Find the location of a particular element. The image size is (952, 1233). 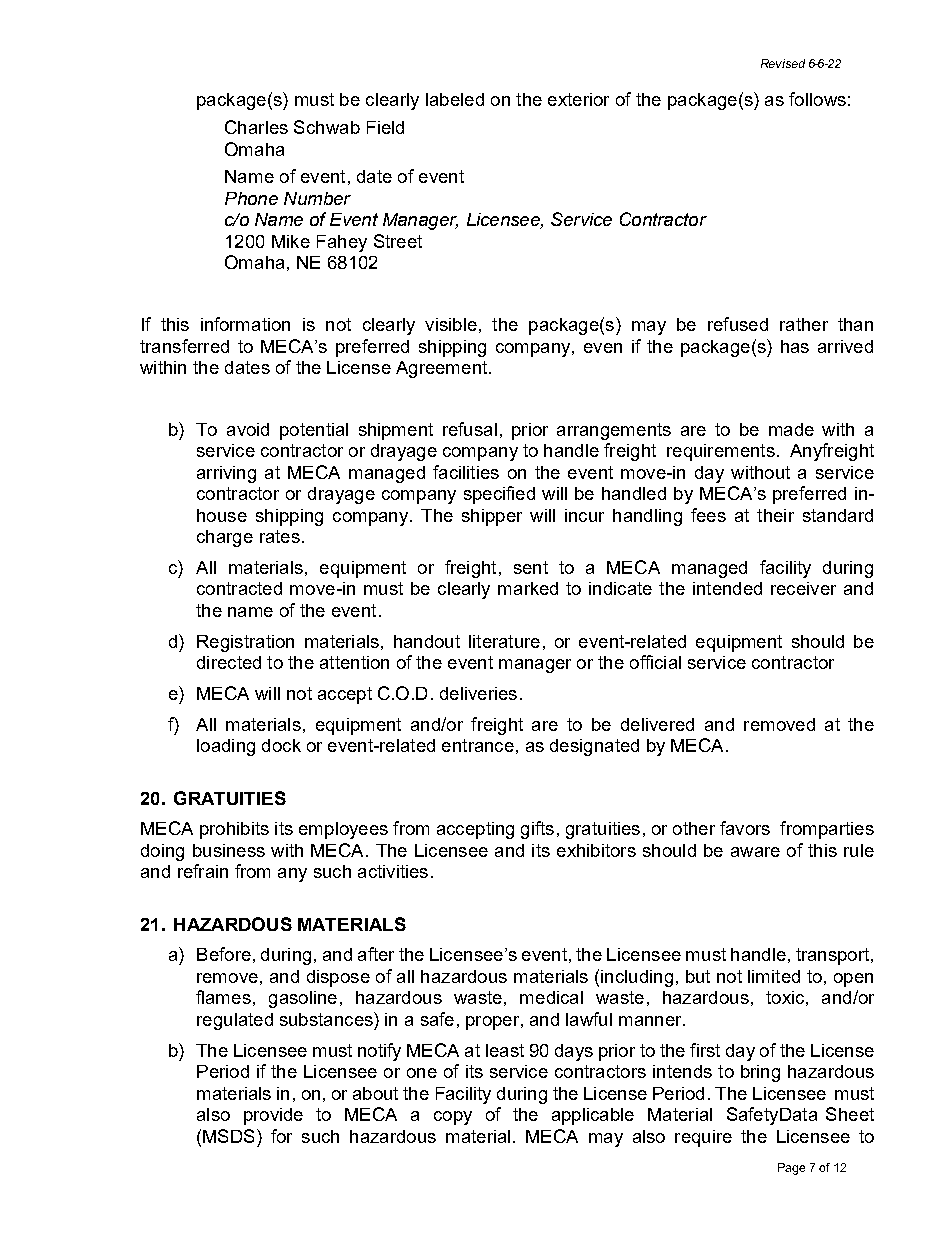

information is located at coordinates (245, 324).
